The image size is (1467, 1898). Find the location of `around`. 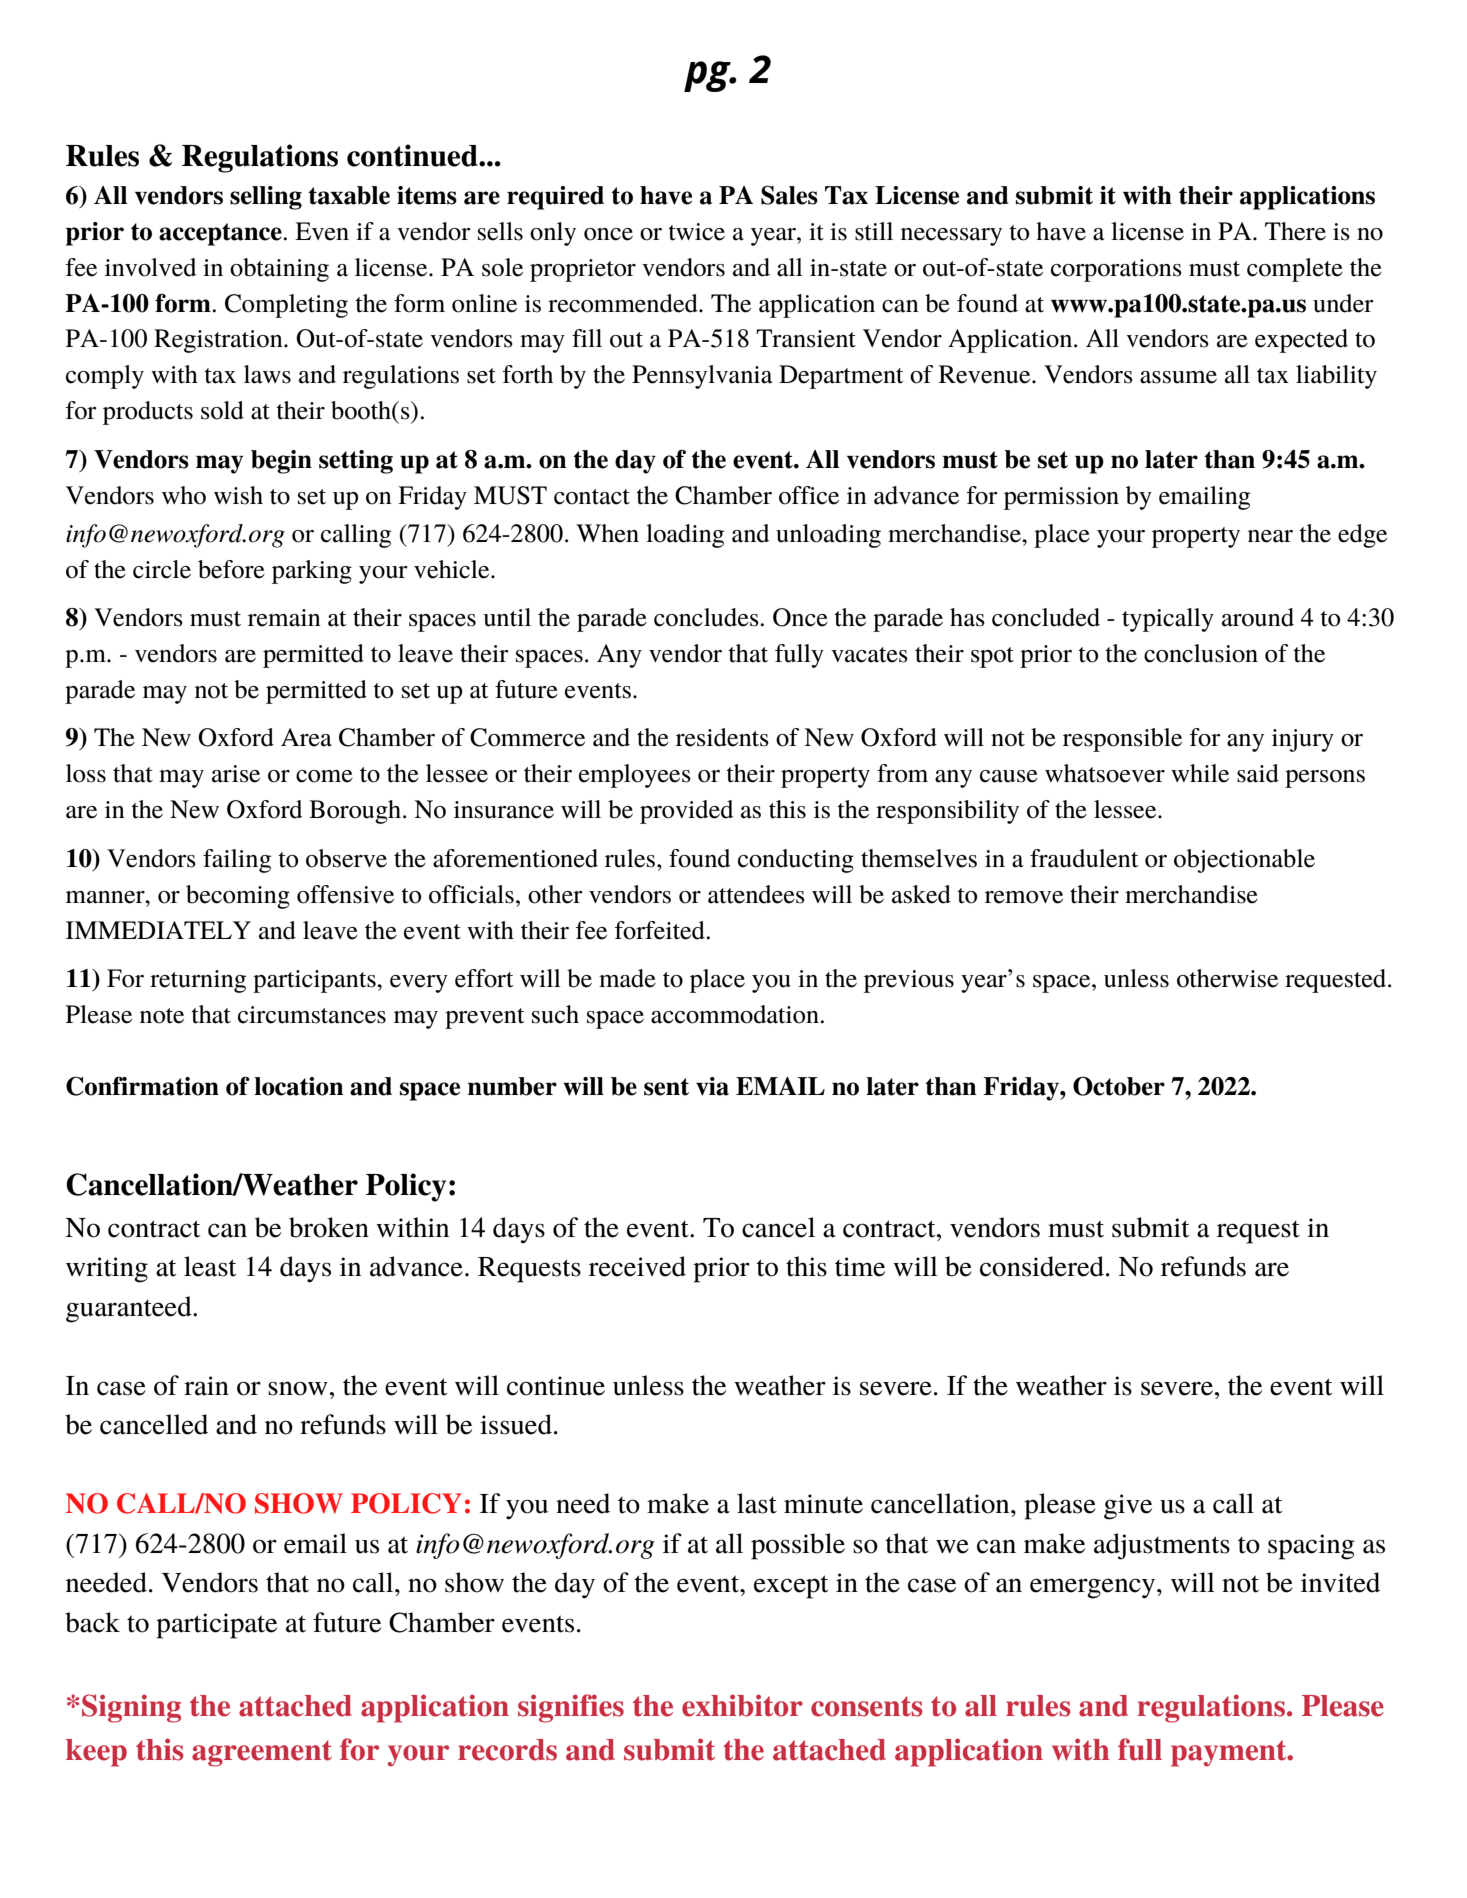

around is located at coordinates (1258, 617).
